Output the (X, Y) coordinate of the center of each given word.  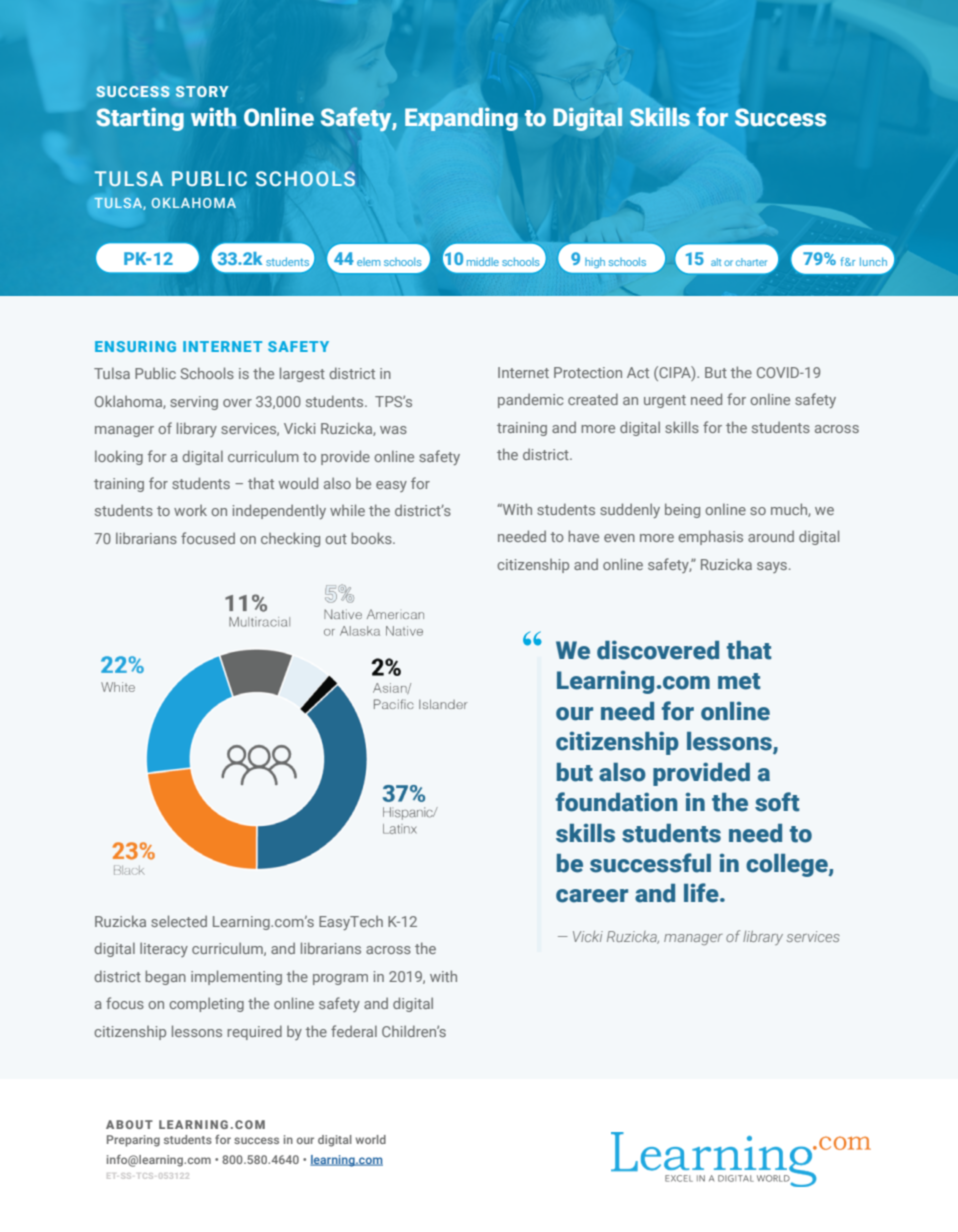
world (371, 1139)
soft (777, 802)
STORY (202, 92)
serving (194, 403)
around (771, 536)
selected (179, 921)
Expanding (461, 119)
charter (751, 262)
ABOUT (129, 1124)
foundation (616, 802)
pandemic (531, 400)
